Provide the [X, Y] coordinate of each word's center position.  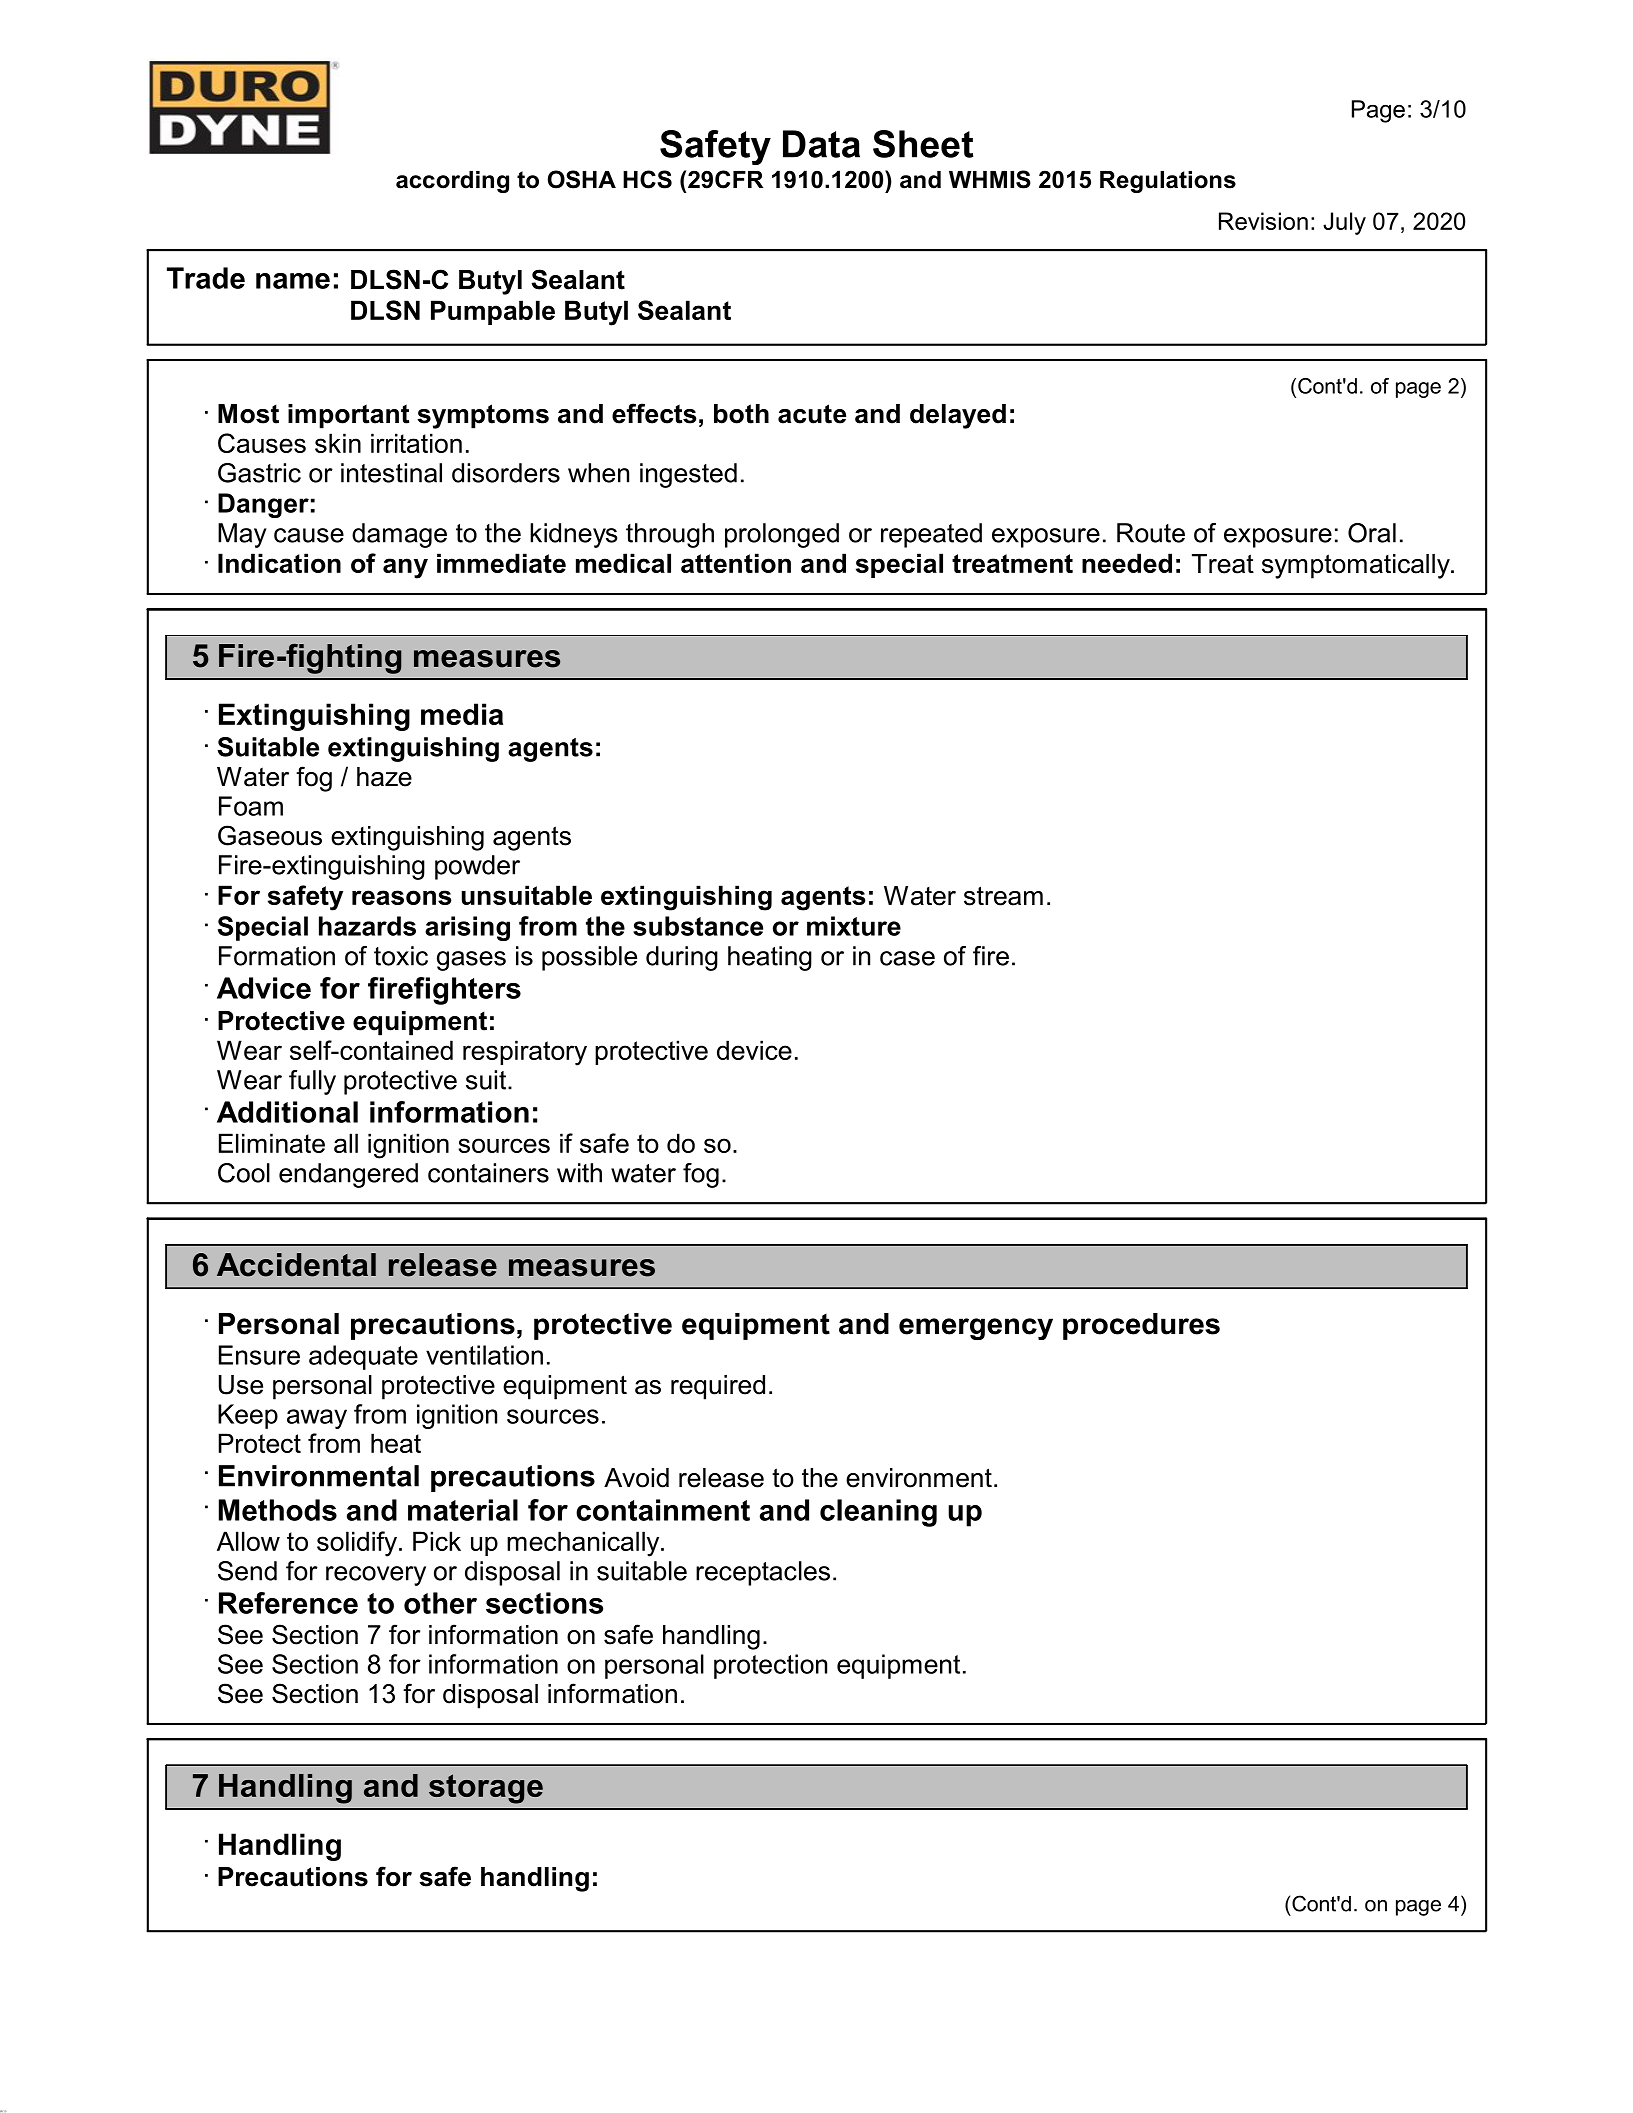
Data [821, 144]
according [452, 182]
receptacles [763, 1573]
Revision [1263, 221]
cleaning [878, 1513]
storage [486, 1789]
